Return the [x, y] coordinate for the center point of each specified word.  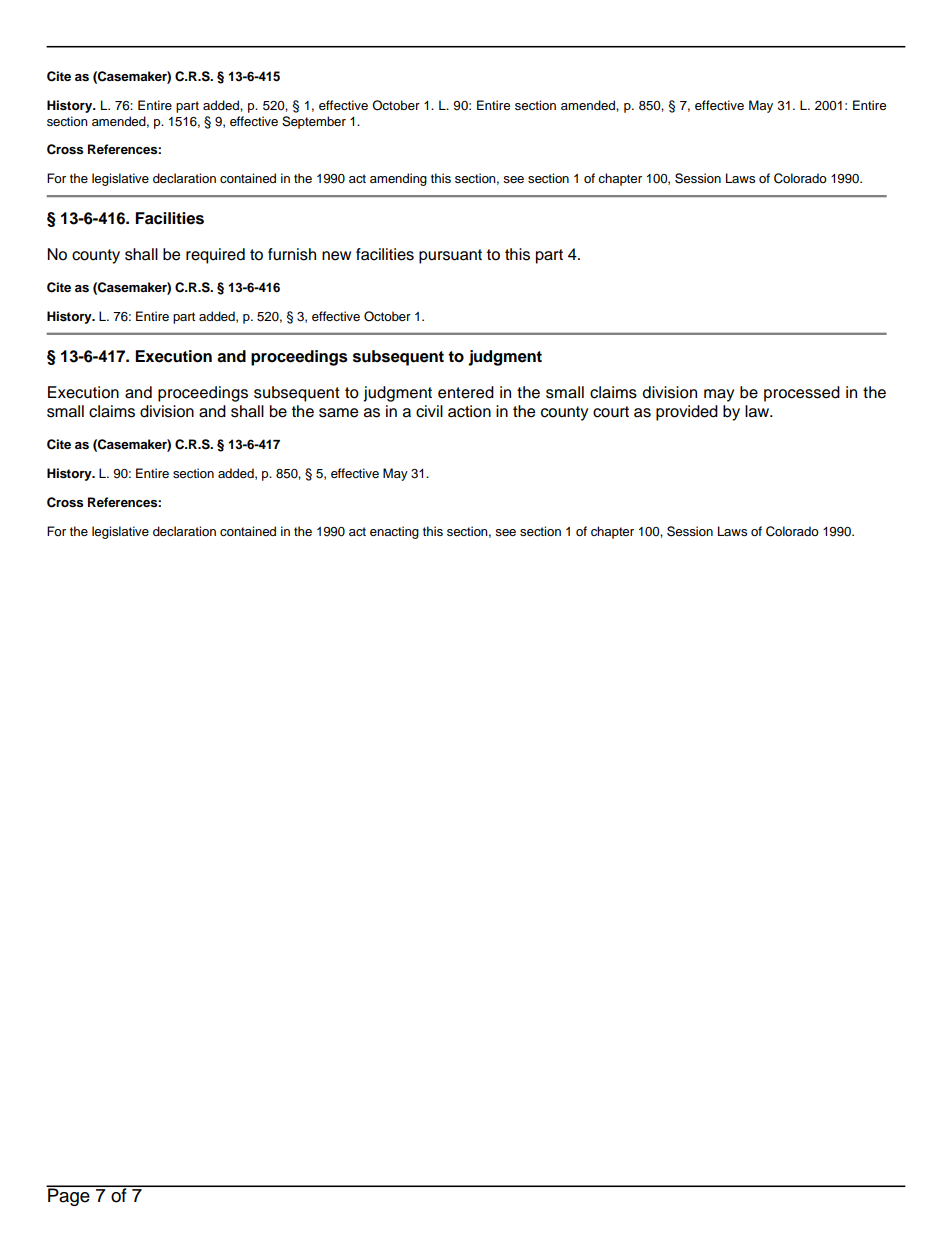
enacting [394, 532]
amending [398, 179]
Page [69, 1196]
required [215, 256]
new [336, 256]
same [338, 413]
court [611, 412]
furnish [292, 254]
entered [466, 392]
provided [687, 413]
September [314, 122]
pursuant [450, 256]
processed [802, 394]
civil [429, 411]
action [469, 411]
